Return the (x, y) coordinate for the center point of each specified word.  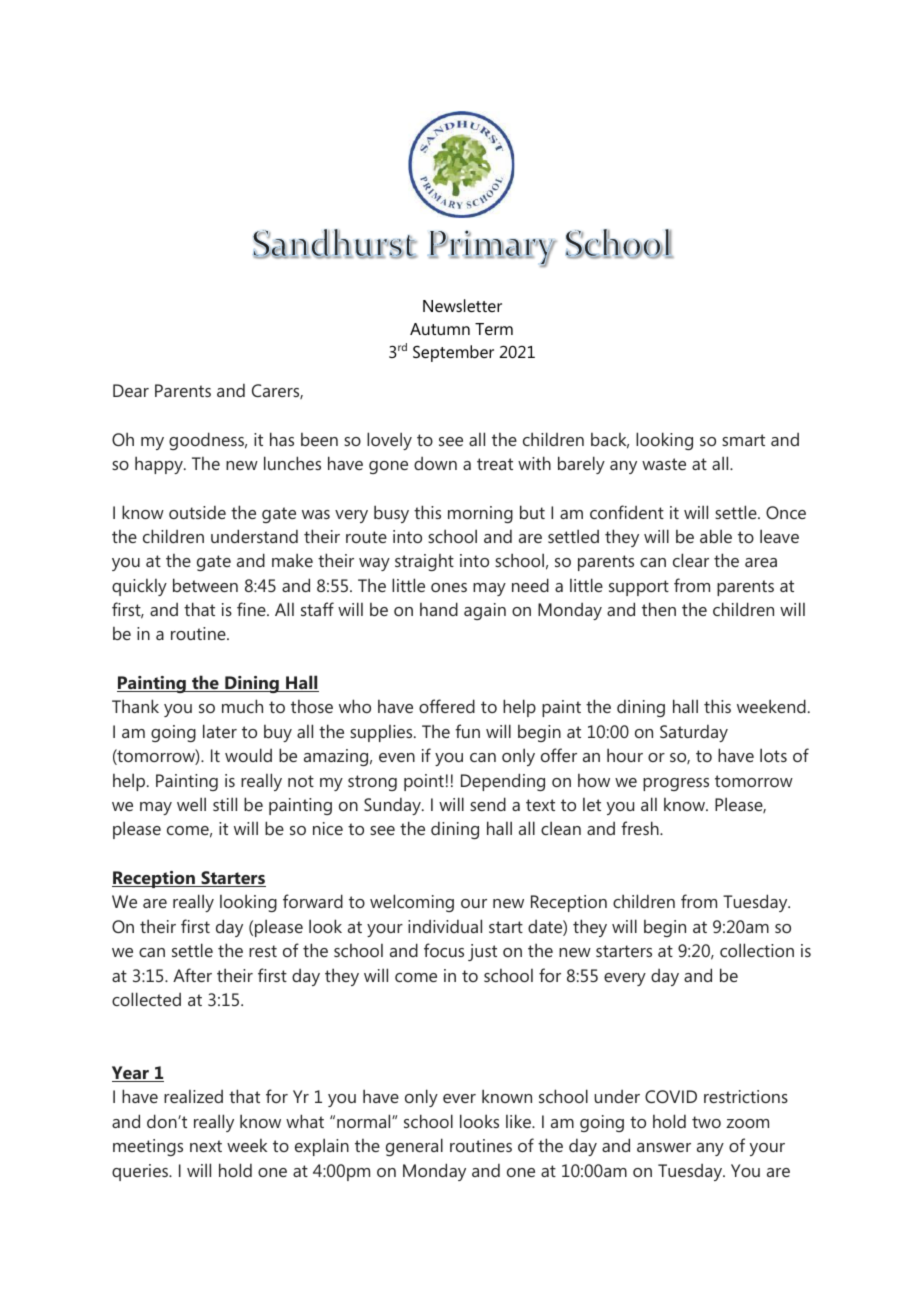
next (206, 1146)
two (706, 1122)
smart (743, 440)
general (414, 1147)
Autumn (440, 329)
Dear (131, 390)
